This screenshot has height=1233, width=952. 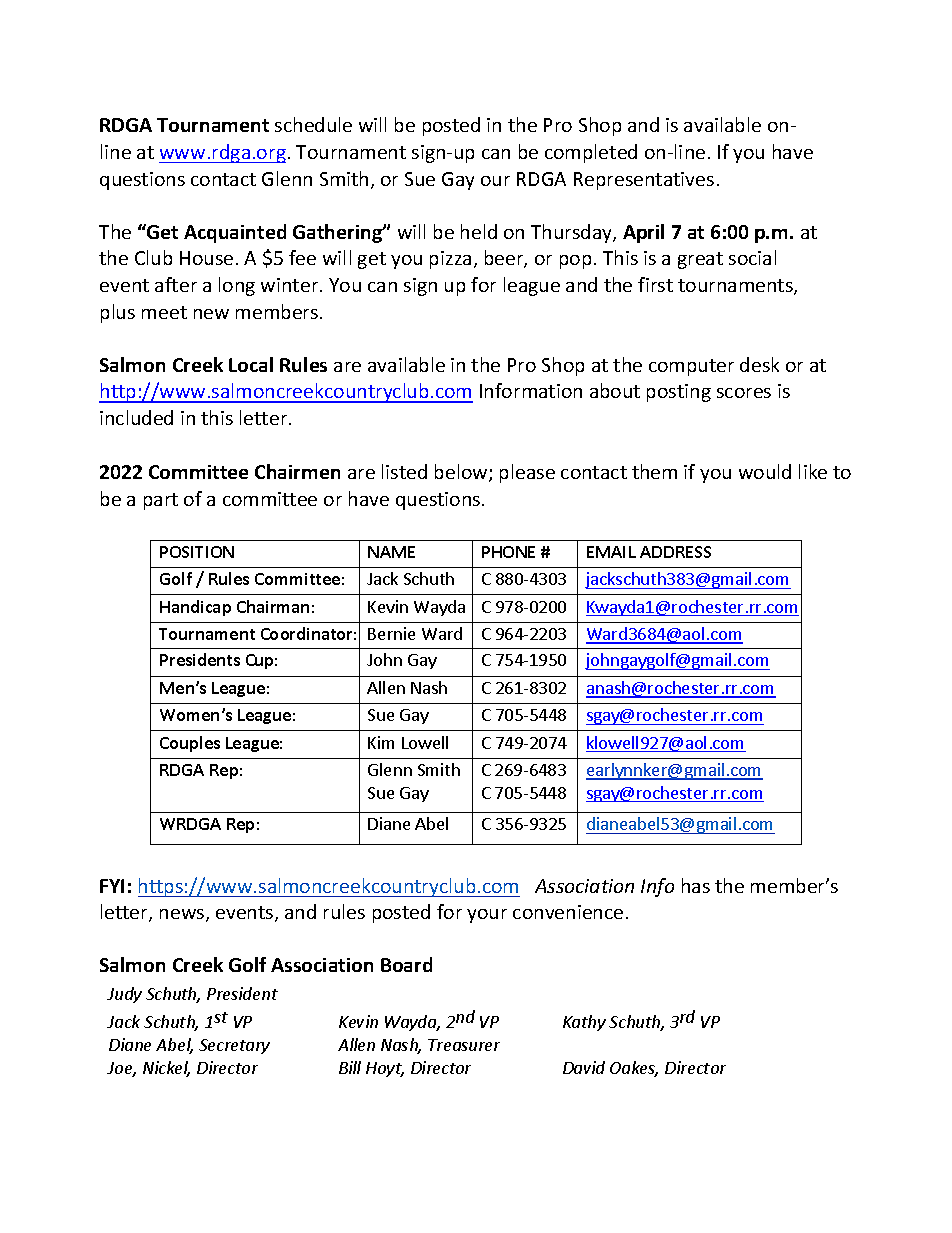 What do you see at coordinates (381, 742) in the screenshot?
I see `Kim` at bounding box center [381, 742].
